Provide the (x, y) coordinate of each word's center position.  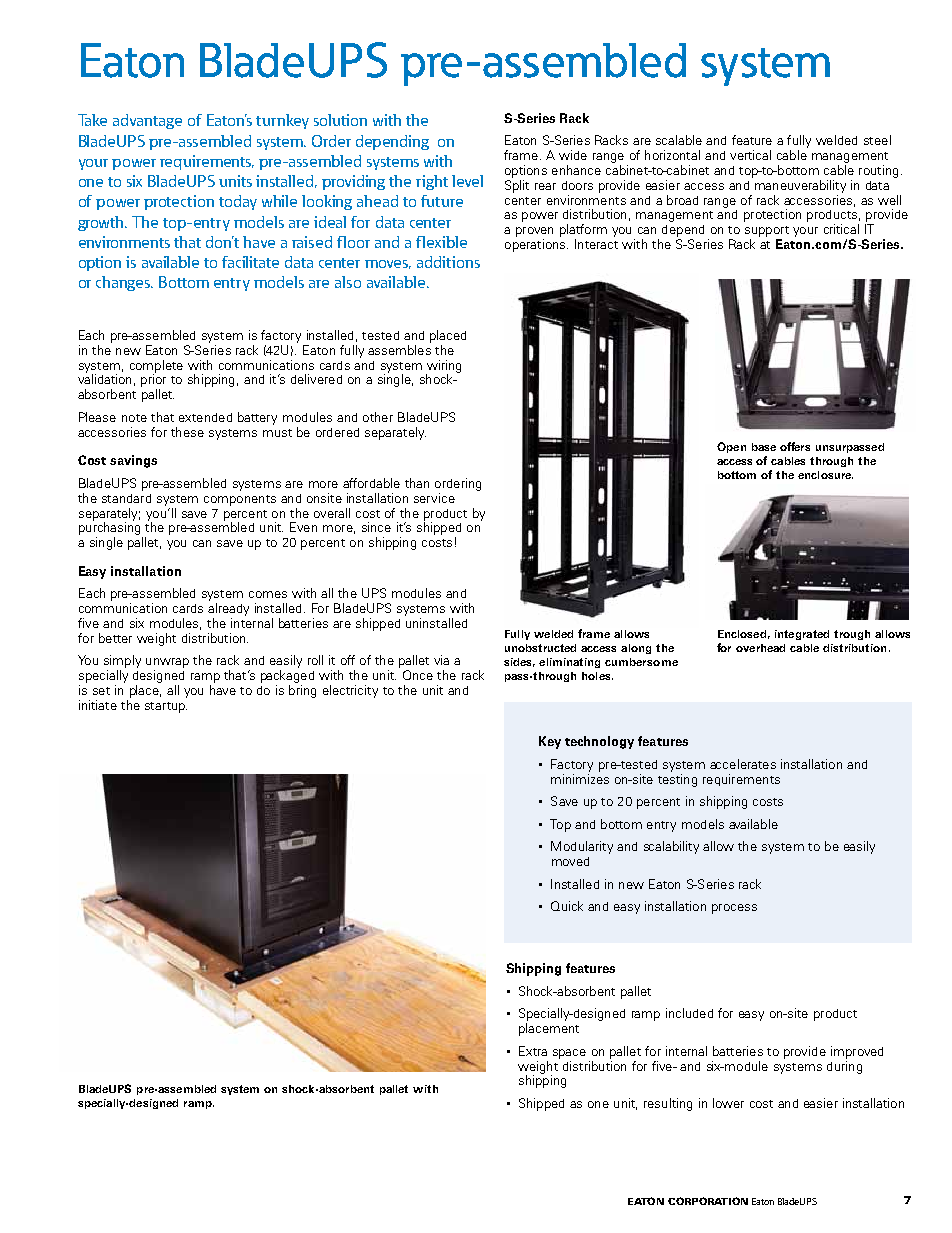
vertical (750, 155)
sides (519, 662)
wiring (443, 367)
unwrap (167, 663)
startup (166, 707)
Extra (533, 1051)
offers (795, 446)
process (734, 909)
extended (205, 417)
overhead (760, 648)
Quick (567, 906)
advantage (147, 121)
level (467, 181)
